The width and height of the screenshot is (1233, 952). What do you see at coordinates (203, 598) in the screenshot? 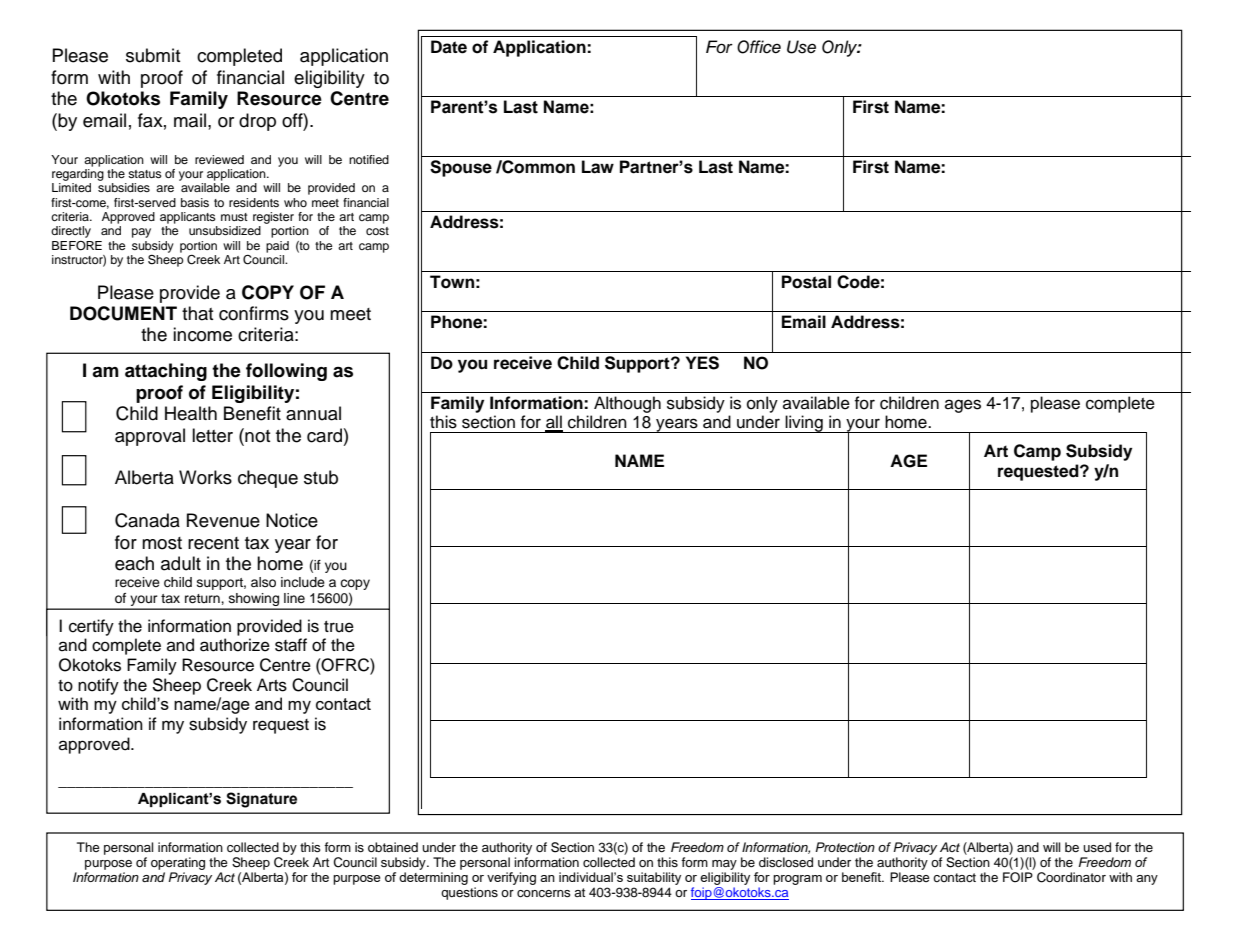
I see `return` at bounding box center [203, 598].
